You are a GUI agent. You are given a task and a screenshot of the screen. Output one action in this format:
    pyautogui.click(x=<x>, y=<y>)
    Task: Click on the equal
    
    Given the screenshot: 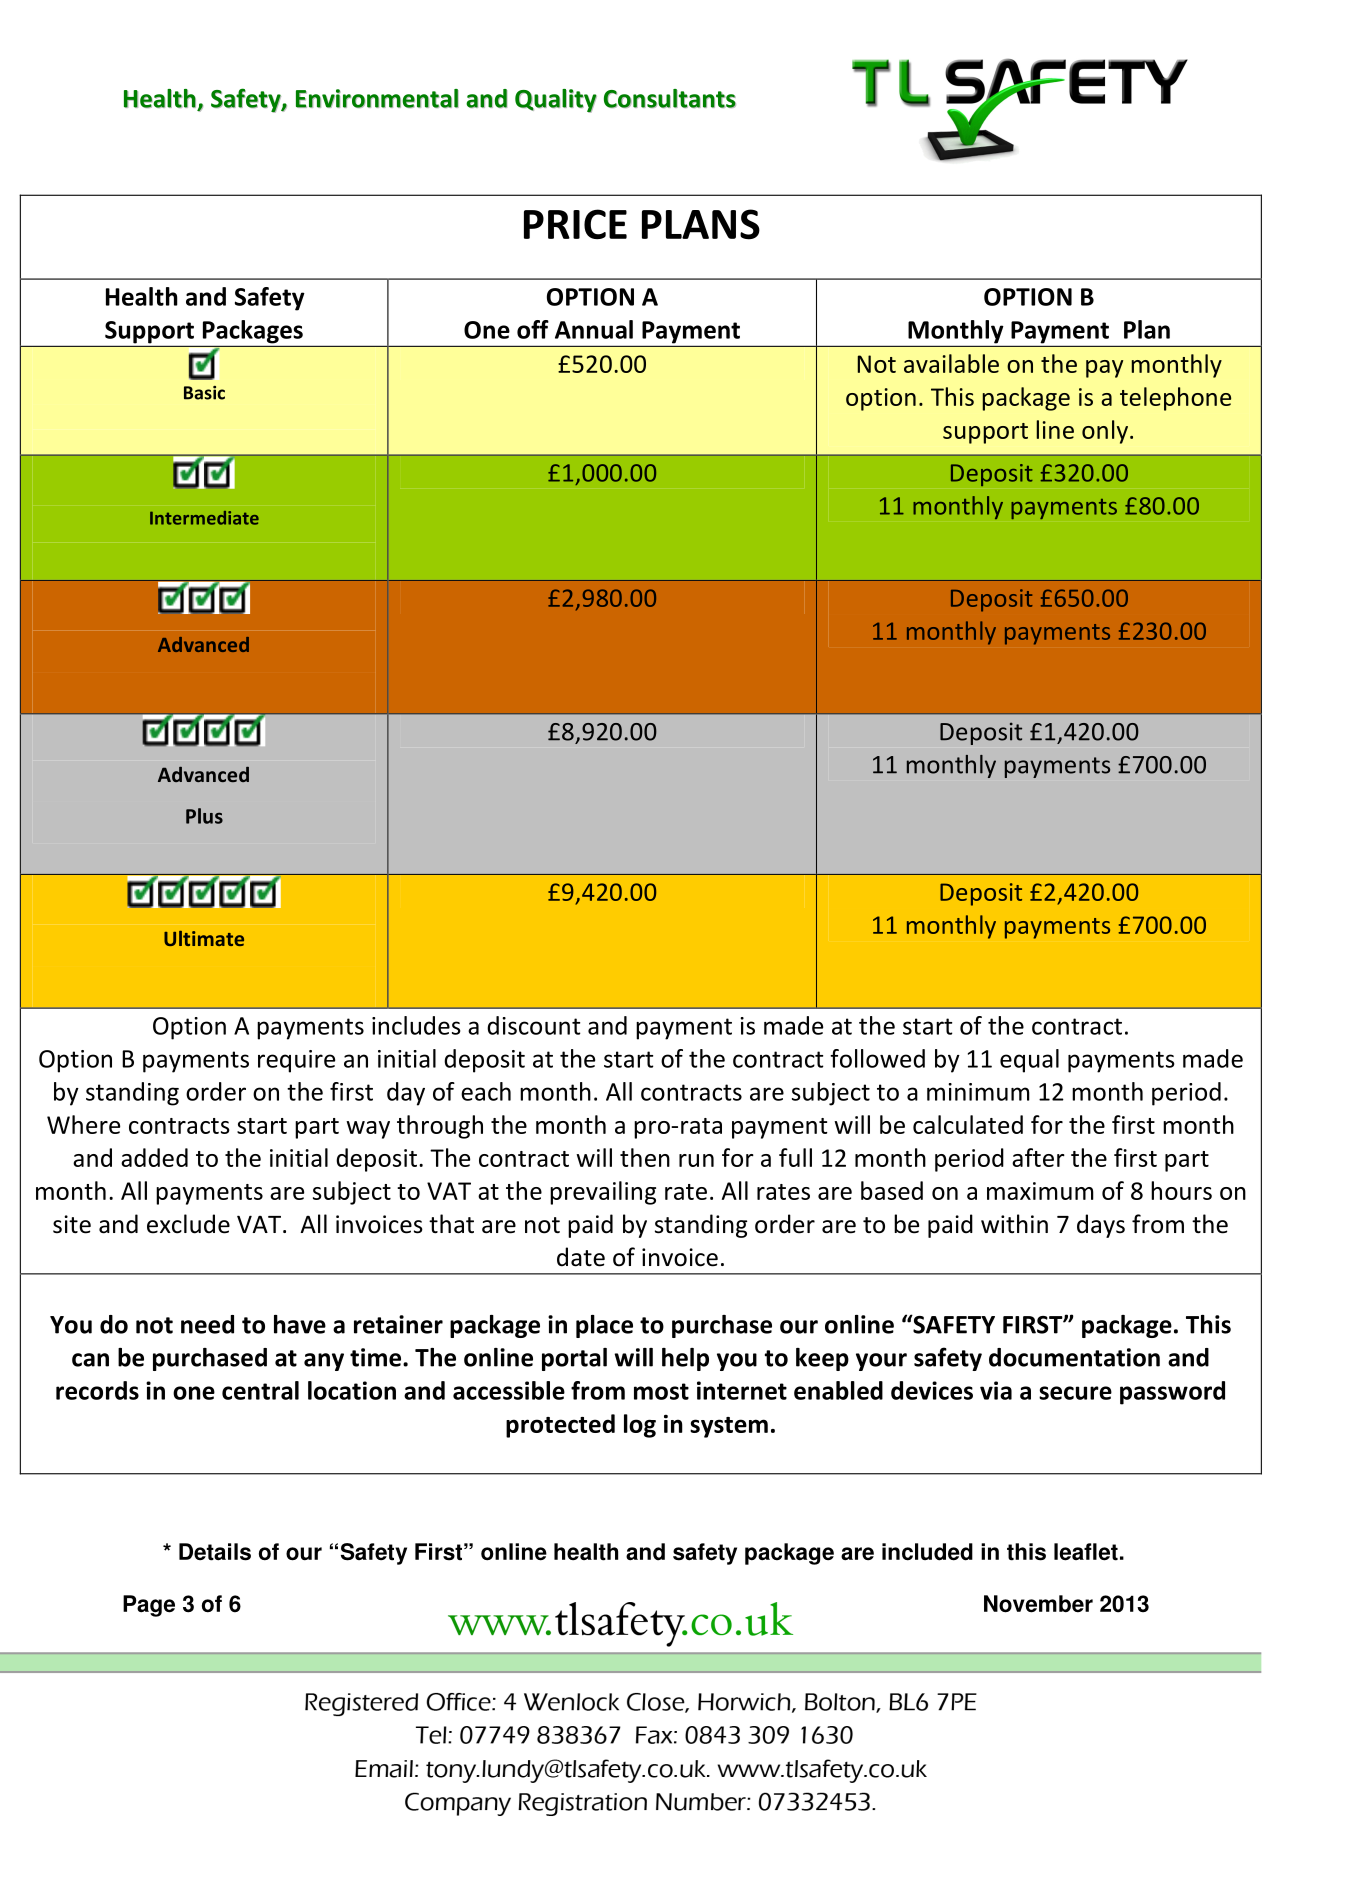 What is the action you would take?
    pyautogui.click(x=1029, y=1061)
